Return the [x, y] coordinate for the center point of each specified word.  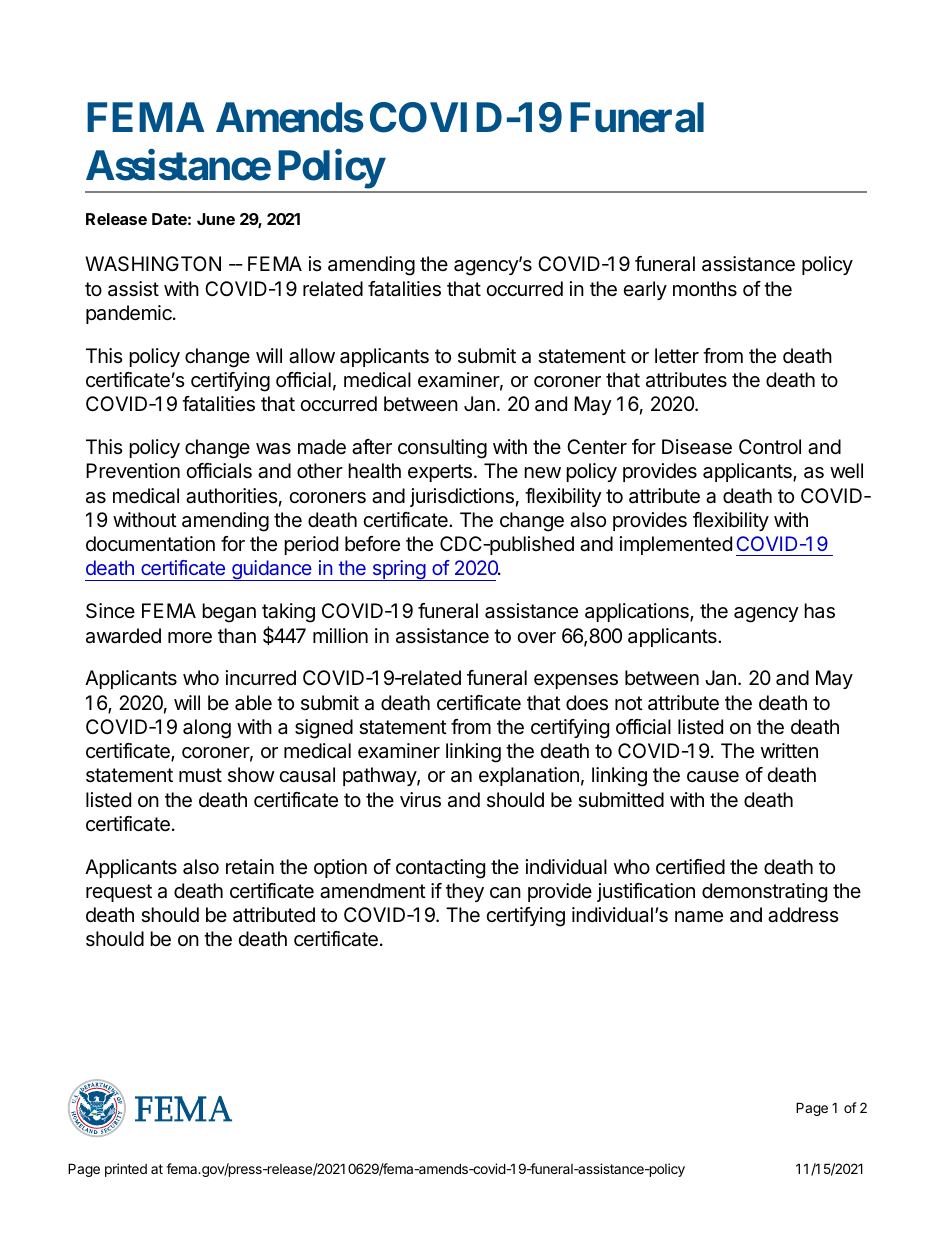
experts [440, 473]
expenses [576, 681]
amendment [373, 891]
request [119, 893]
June [216, 219]
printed [126, 1170]
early [645, 290]
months [705, 288]
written [789, 750]
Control [770, 446]
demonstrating [764, 893]
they [465, 892]
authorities [231, 496]
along [207, 729]
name [699, 917]
